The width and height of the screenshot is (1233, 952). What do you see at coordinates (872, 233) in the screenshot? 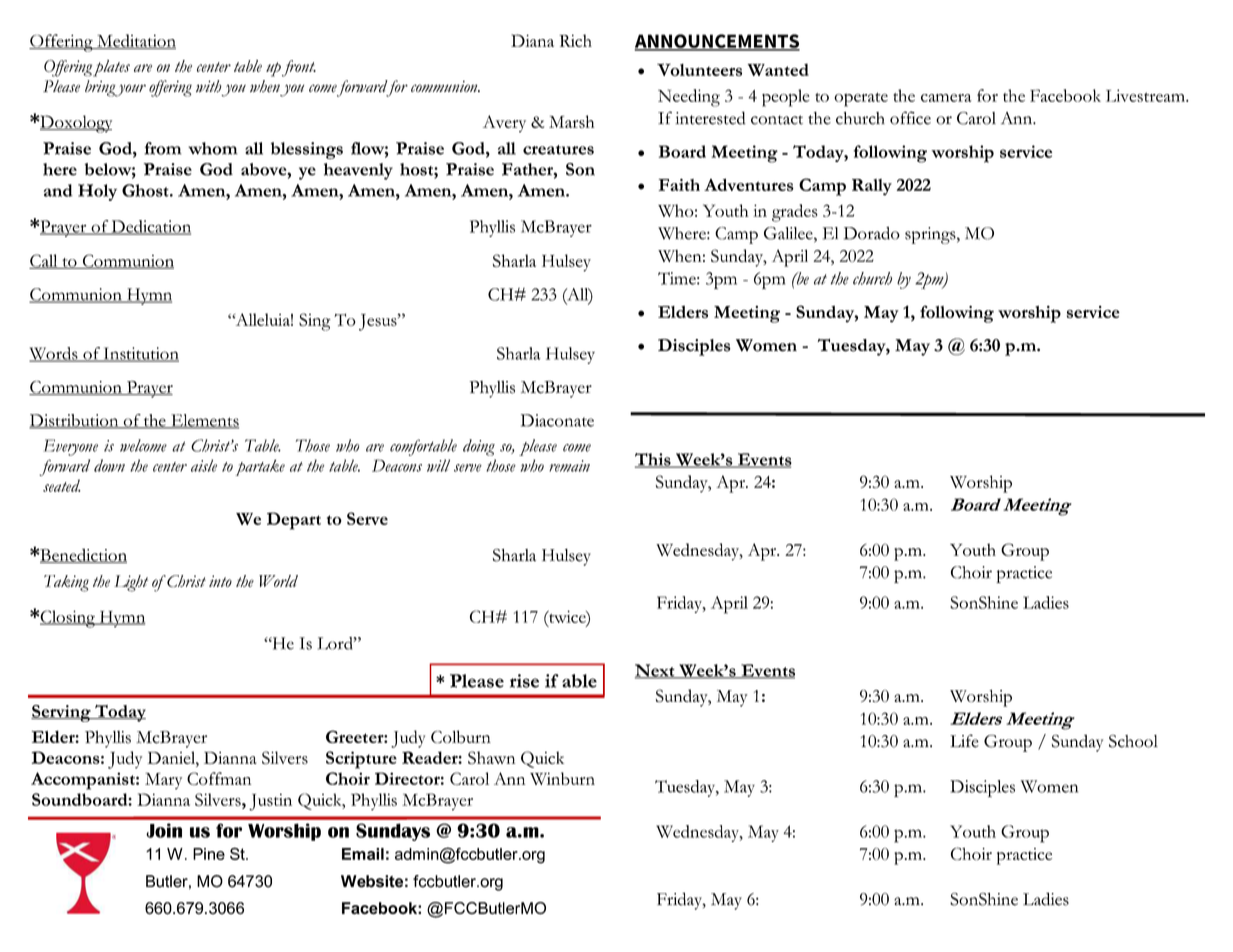
I see `Dorado` at bounding box center [872, 233].
